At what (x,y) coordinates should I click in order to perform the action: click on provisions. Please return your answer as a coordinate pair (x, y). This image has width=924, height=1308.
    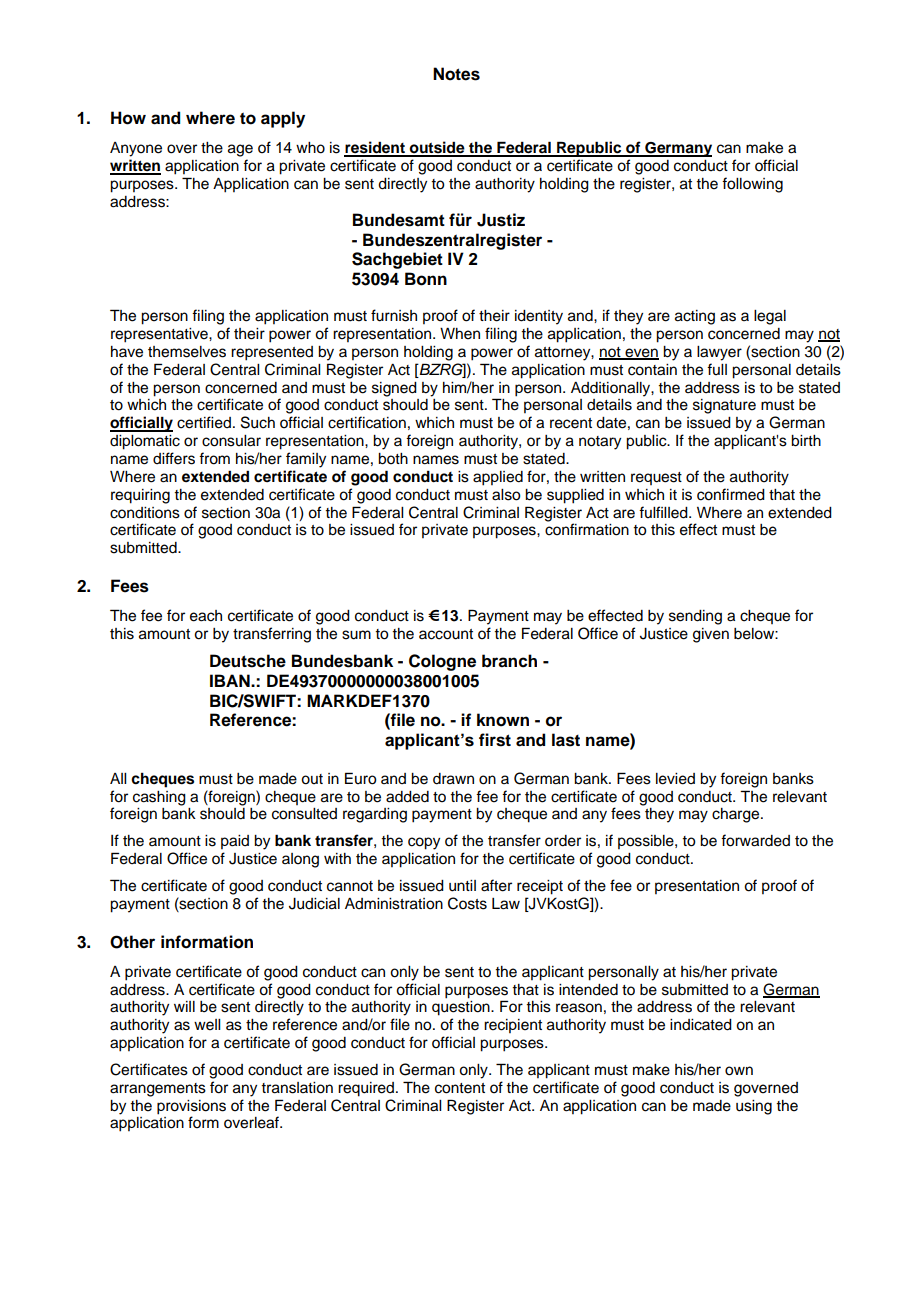
    Looking at the image, I should click on (191, 1107).
